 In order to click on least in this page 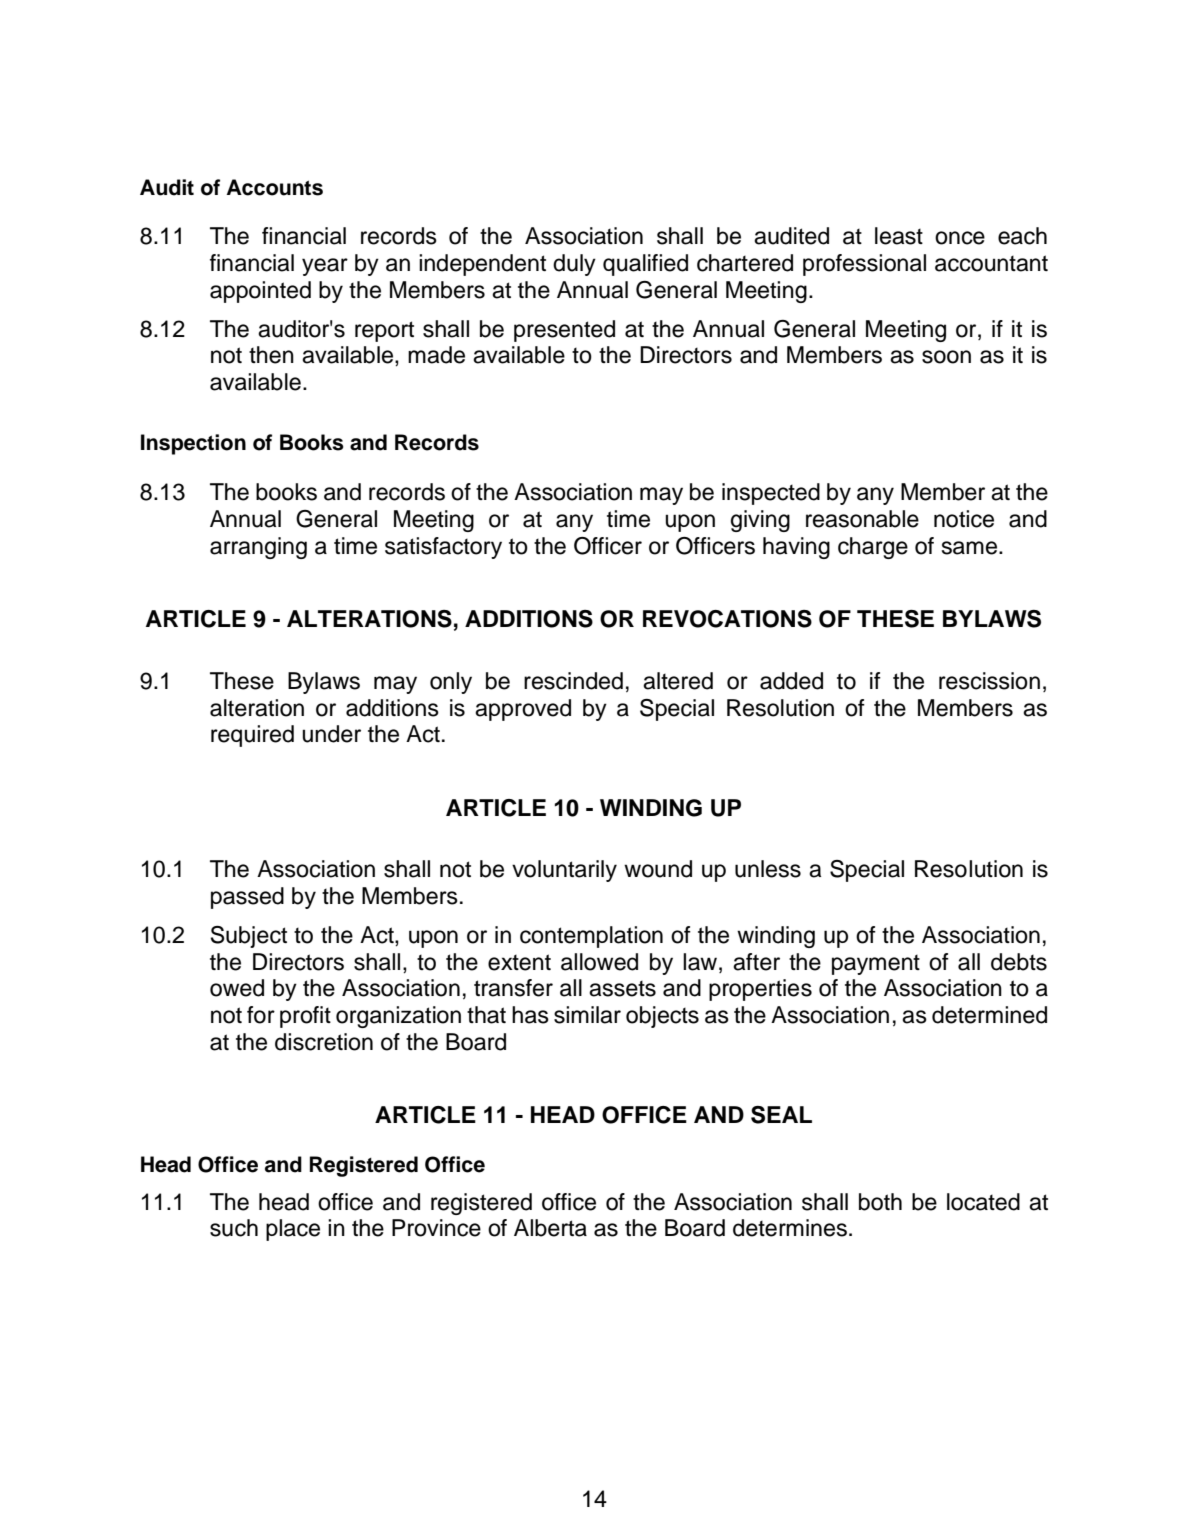, I will do `click(899, 236)`.
